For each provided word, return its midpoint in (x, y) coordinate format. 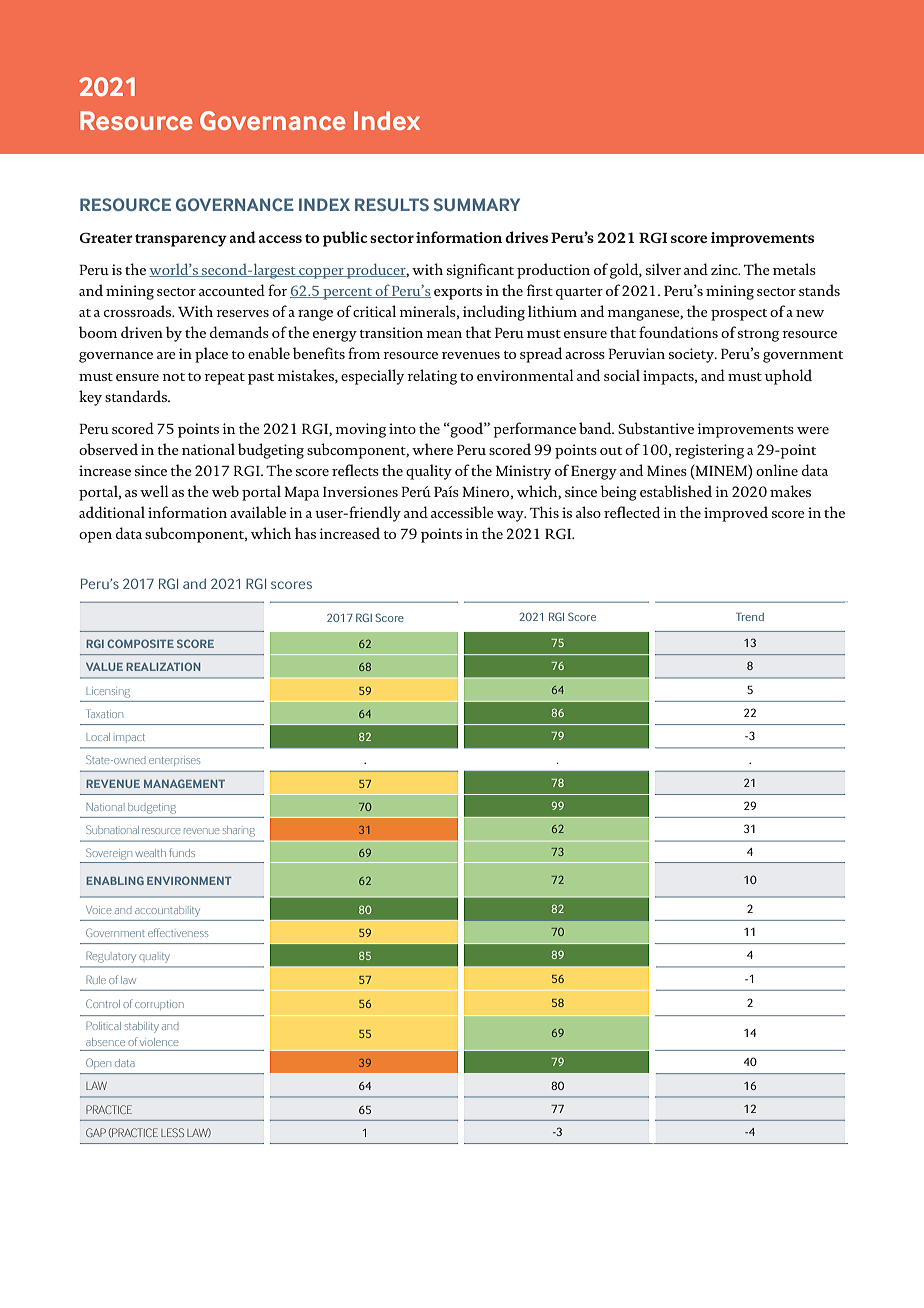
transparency (181, 240)
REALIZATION (163, 666)
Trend (750, 617)
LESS (172, 1132)
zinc (725, 269)
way (511, 516)
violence (159, 1042)
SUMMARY (477, 204)
